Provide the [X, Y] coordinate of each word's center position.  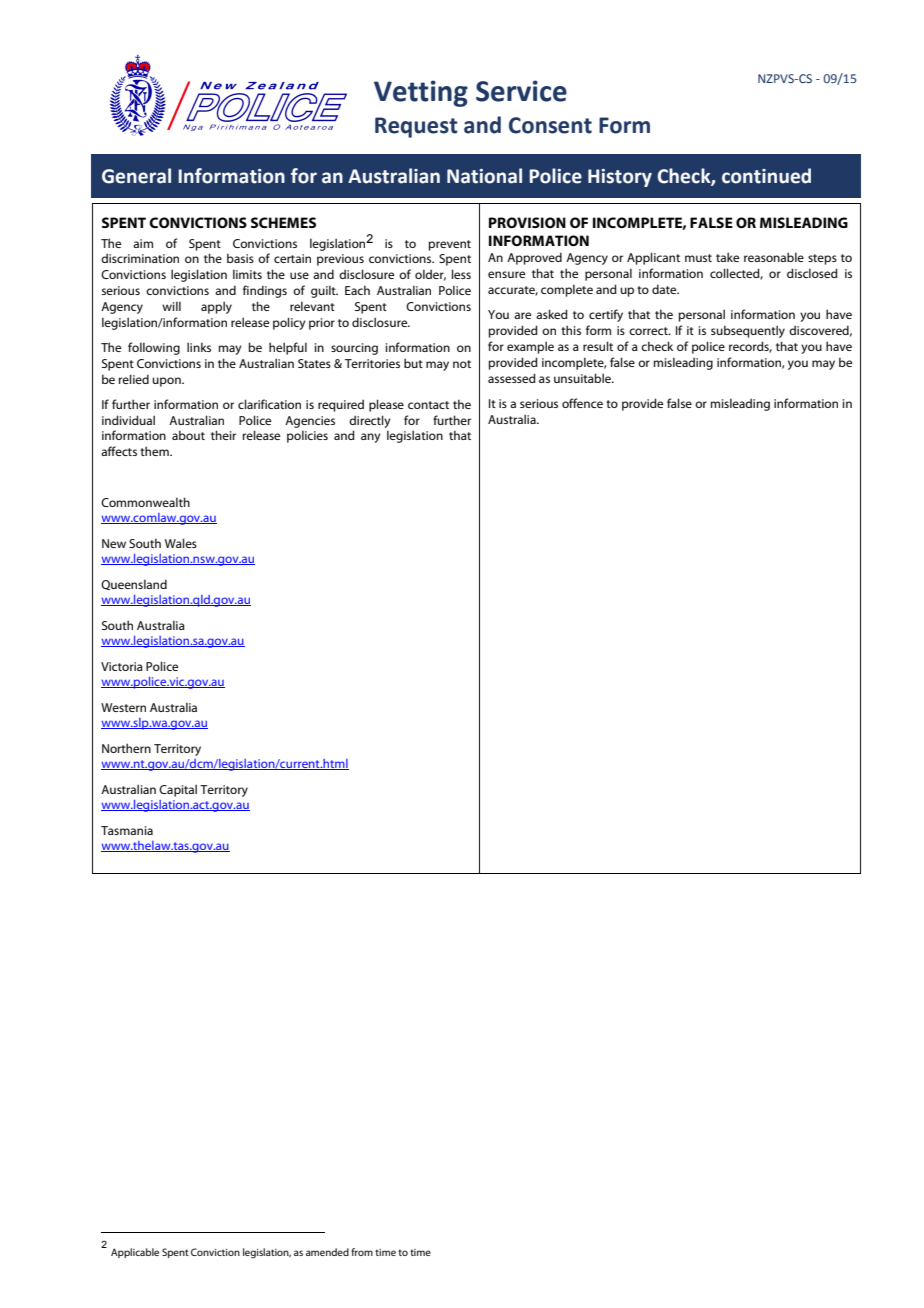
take [727, 257]
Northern [126, 748]
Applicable [135, 1253]
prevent [449, 245]
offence [582, 403]
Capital [178, 790]
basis [240, 258]
